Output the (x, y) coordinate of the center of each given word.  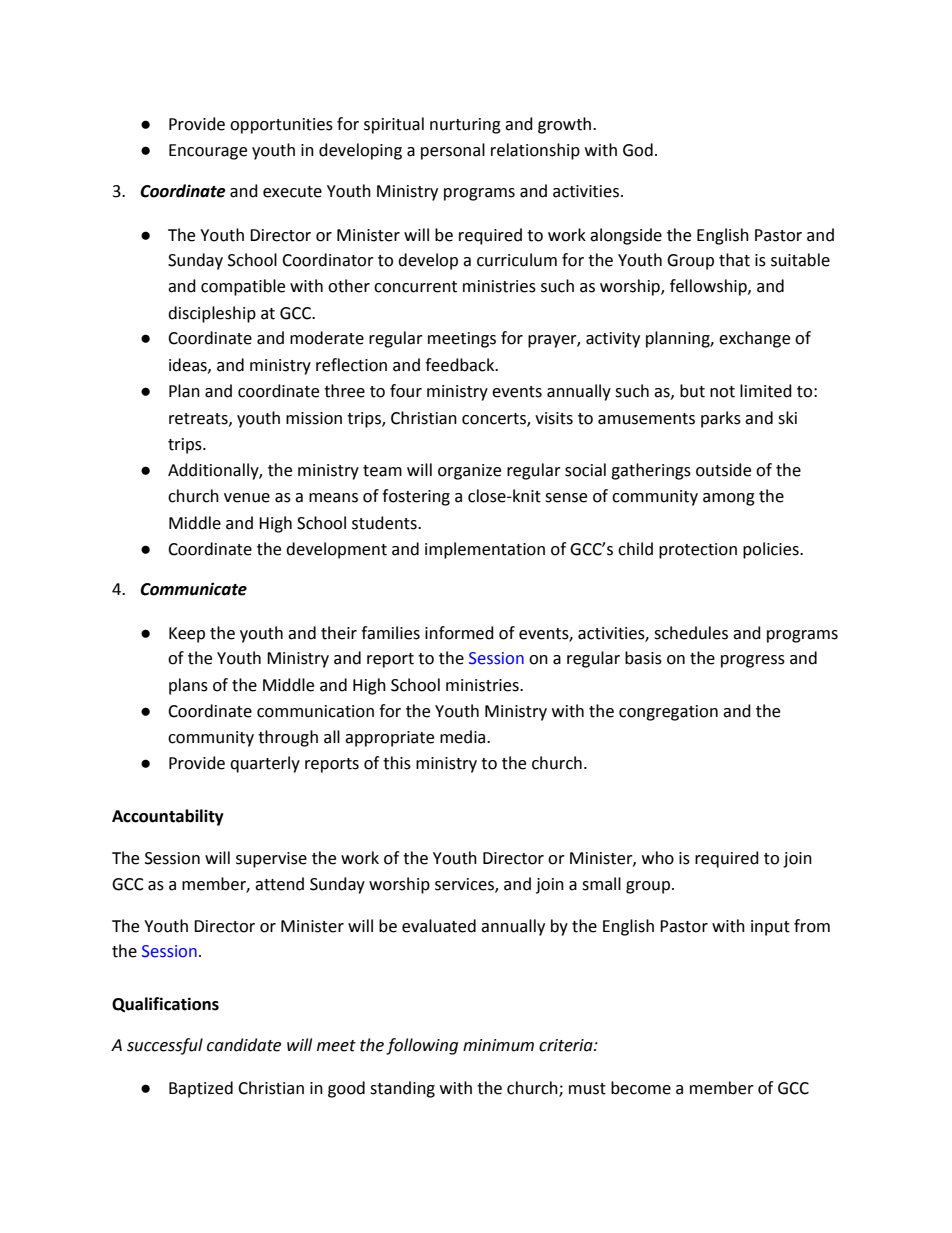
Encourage (208, 152)
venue (247, 498)
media (464, 737)
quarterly (265, 764)
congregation (668, 713)
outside (723, 470)
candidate (244, 1045)
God (638, 150)
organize (469, 472)
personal (453, 151)
